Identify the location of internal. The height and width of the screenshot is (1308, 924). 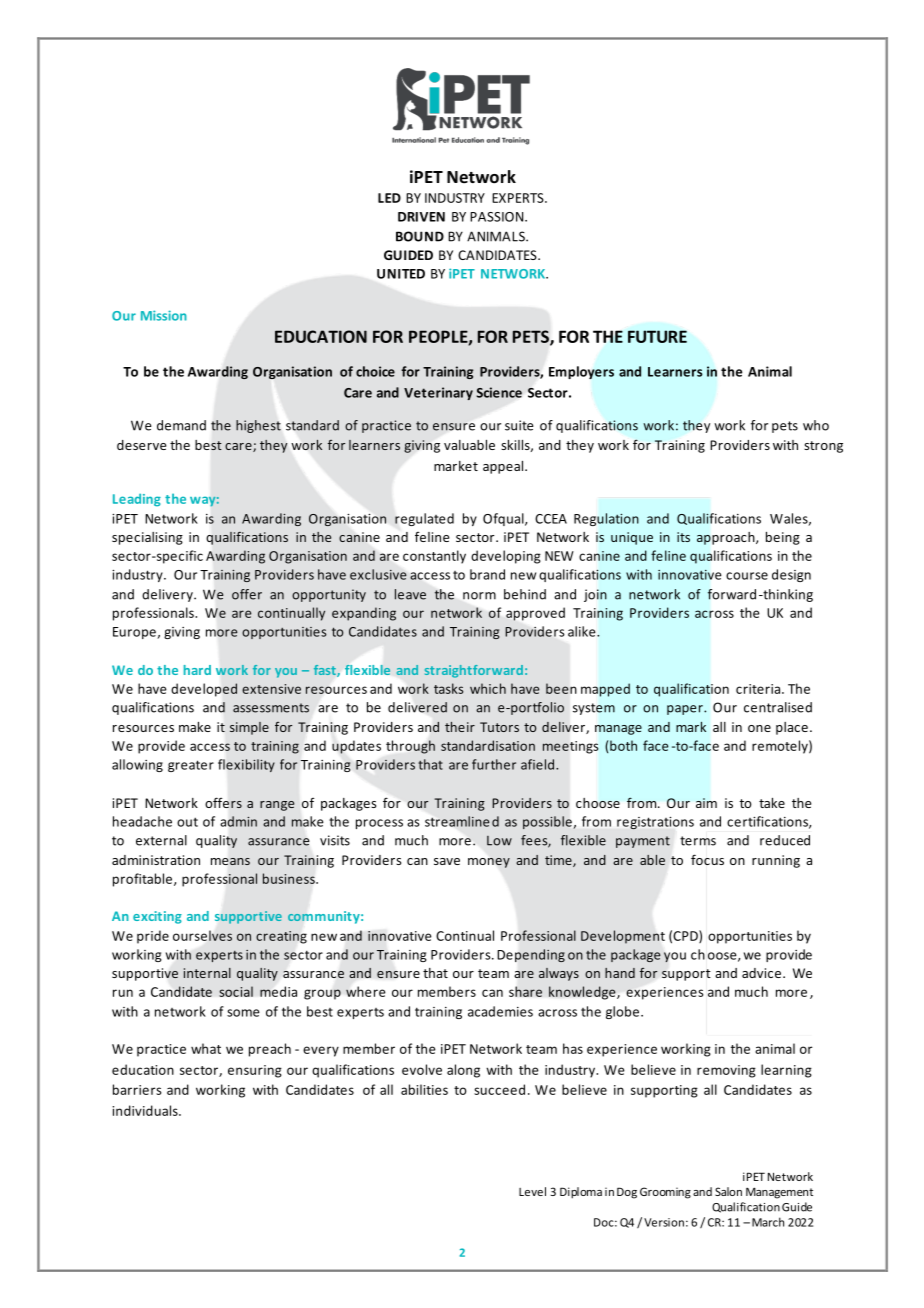
(207, 973).
